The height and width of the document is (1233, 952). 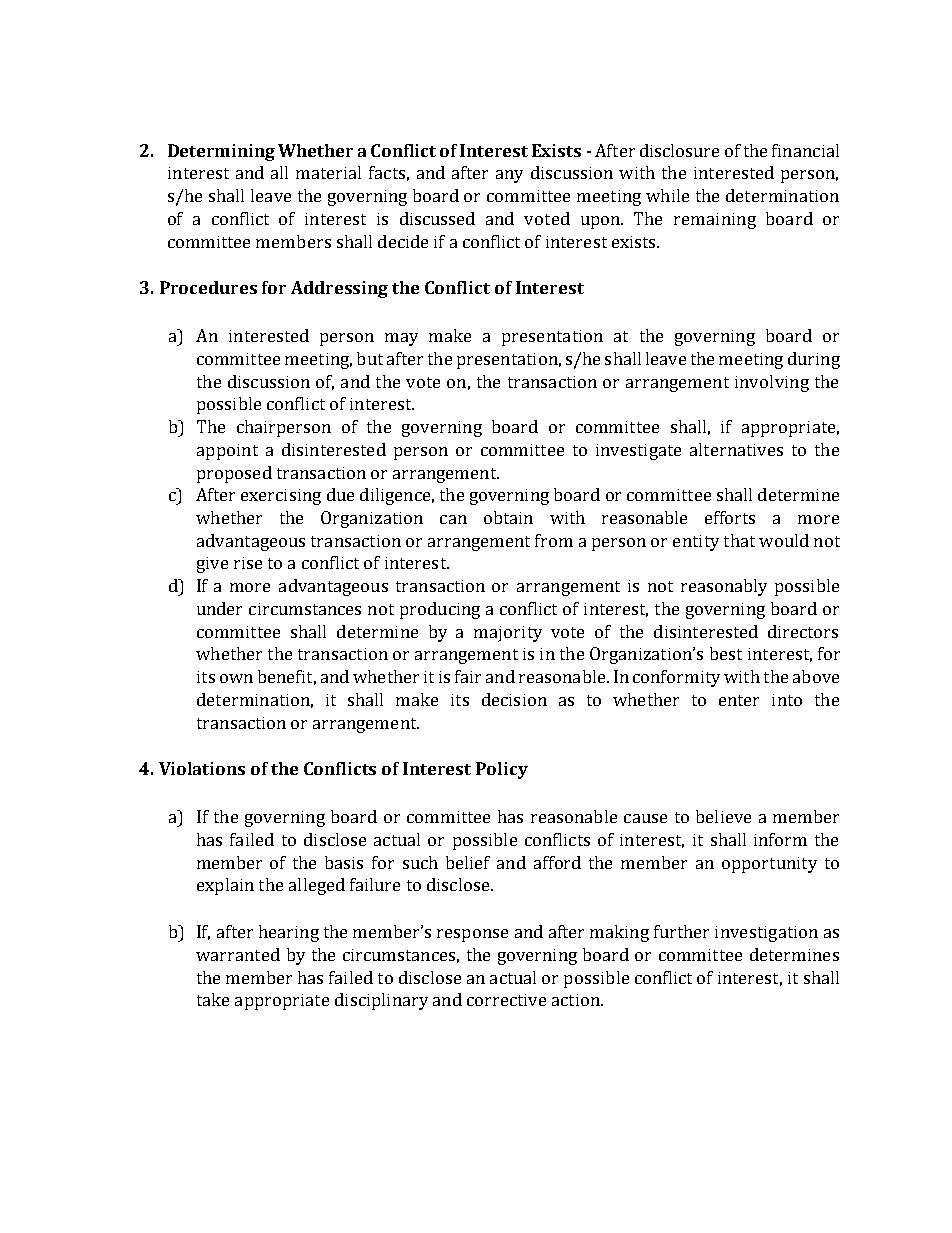 What do you see at coordinates (509, 176) in the document?
I see `any` at bounding box center [509, 176].
